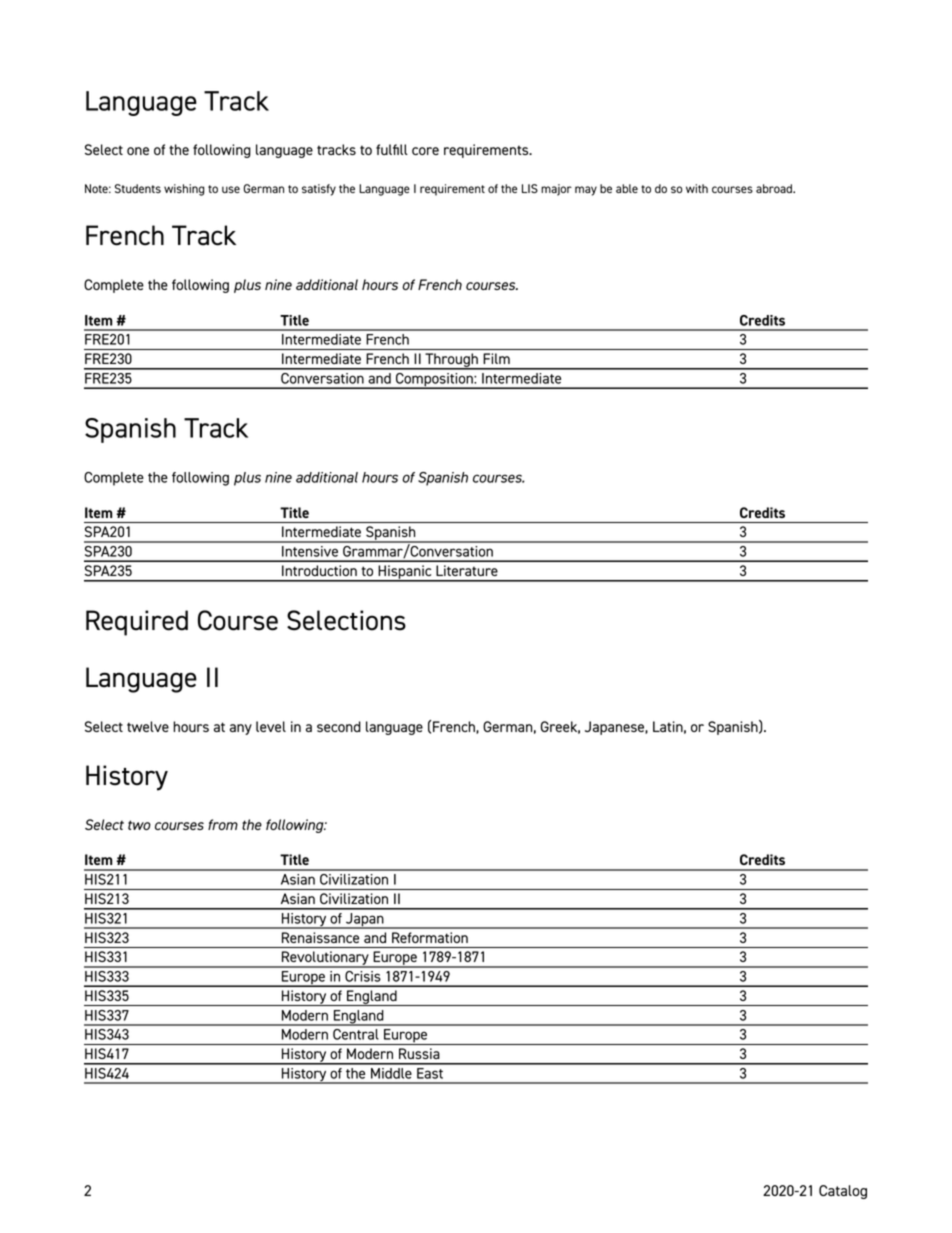 The image size is (952, 1233). What do you see at coordinates (231, 189) in the screenshot?
I see `use` at bounding box center [231, 189].
